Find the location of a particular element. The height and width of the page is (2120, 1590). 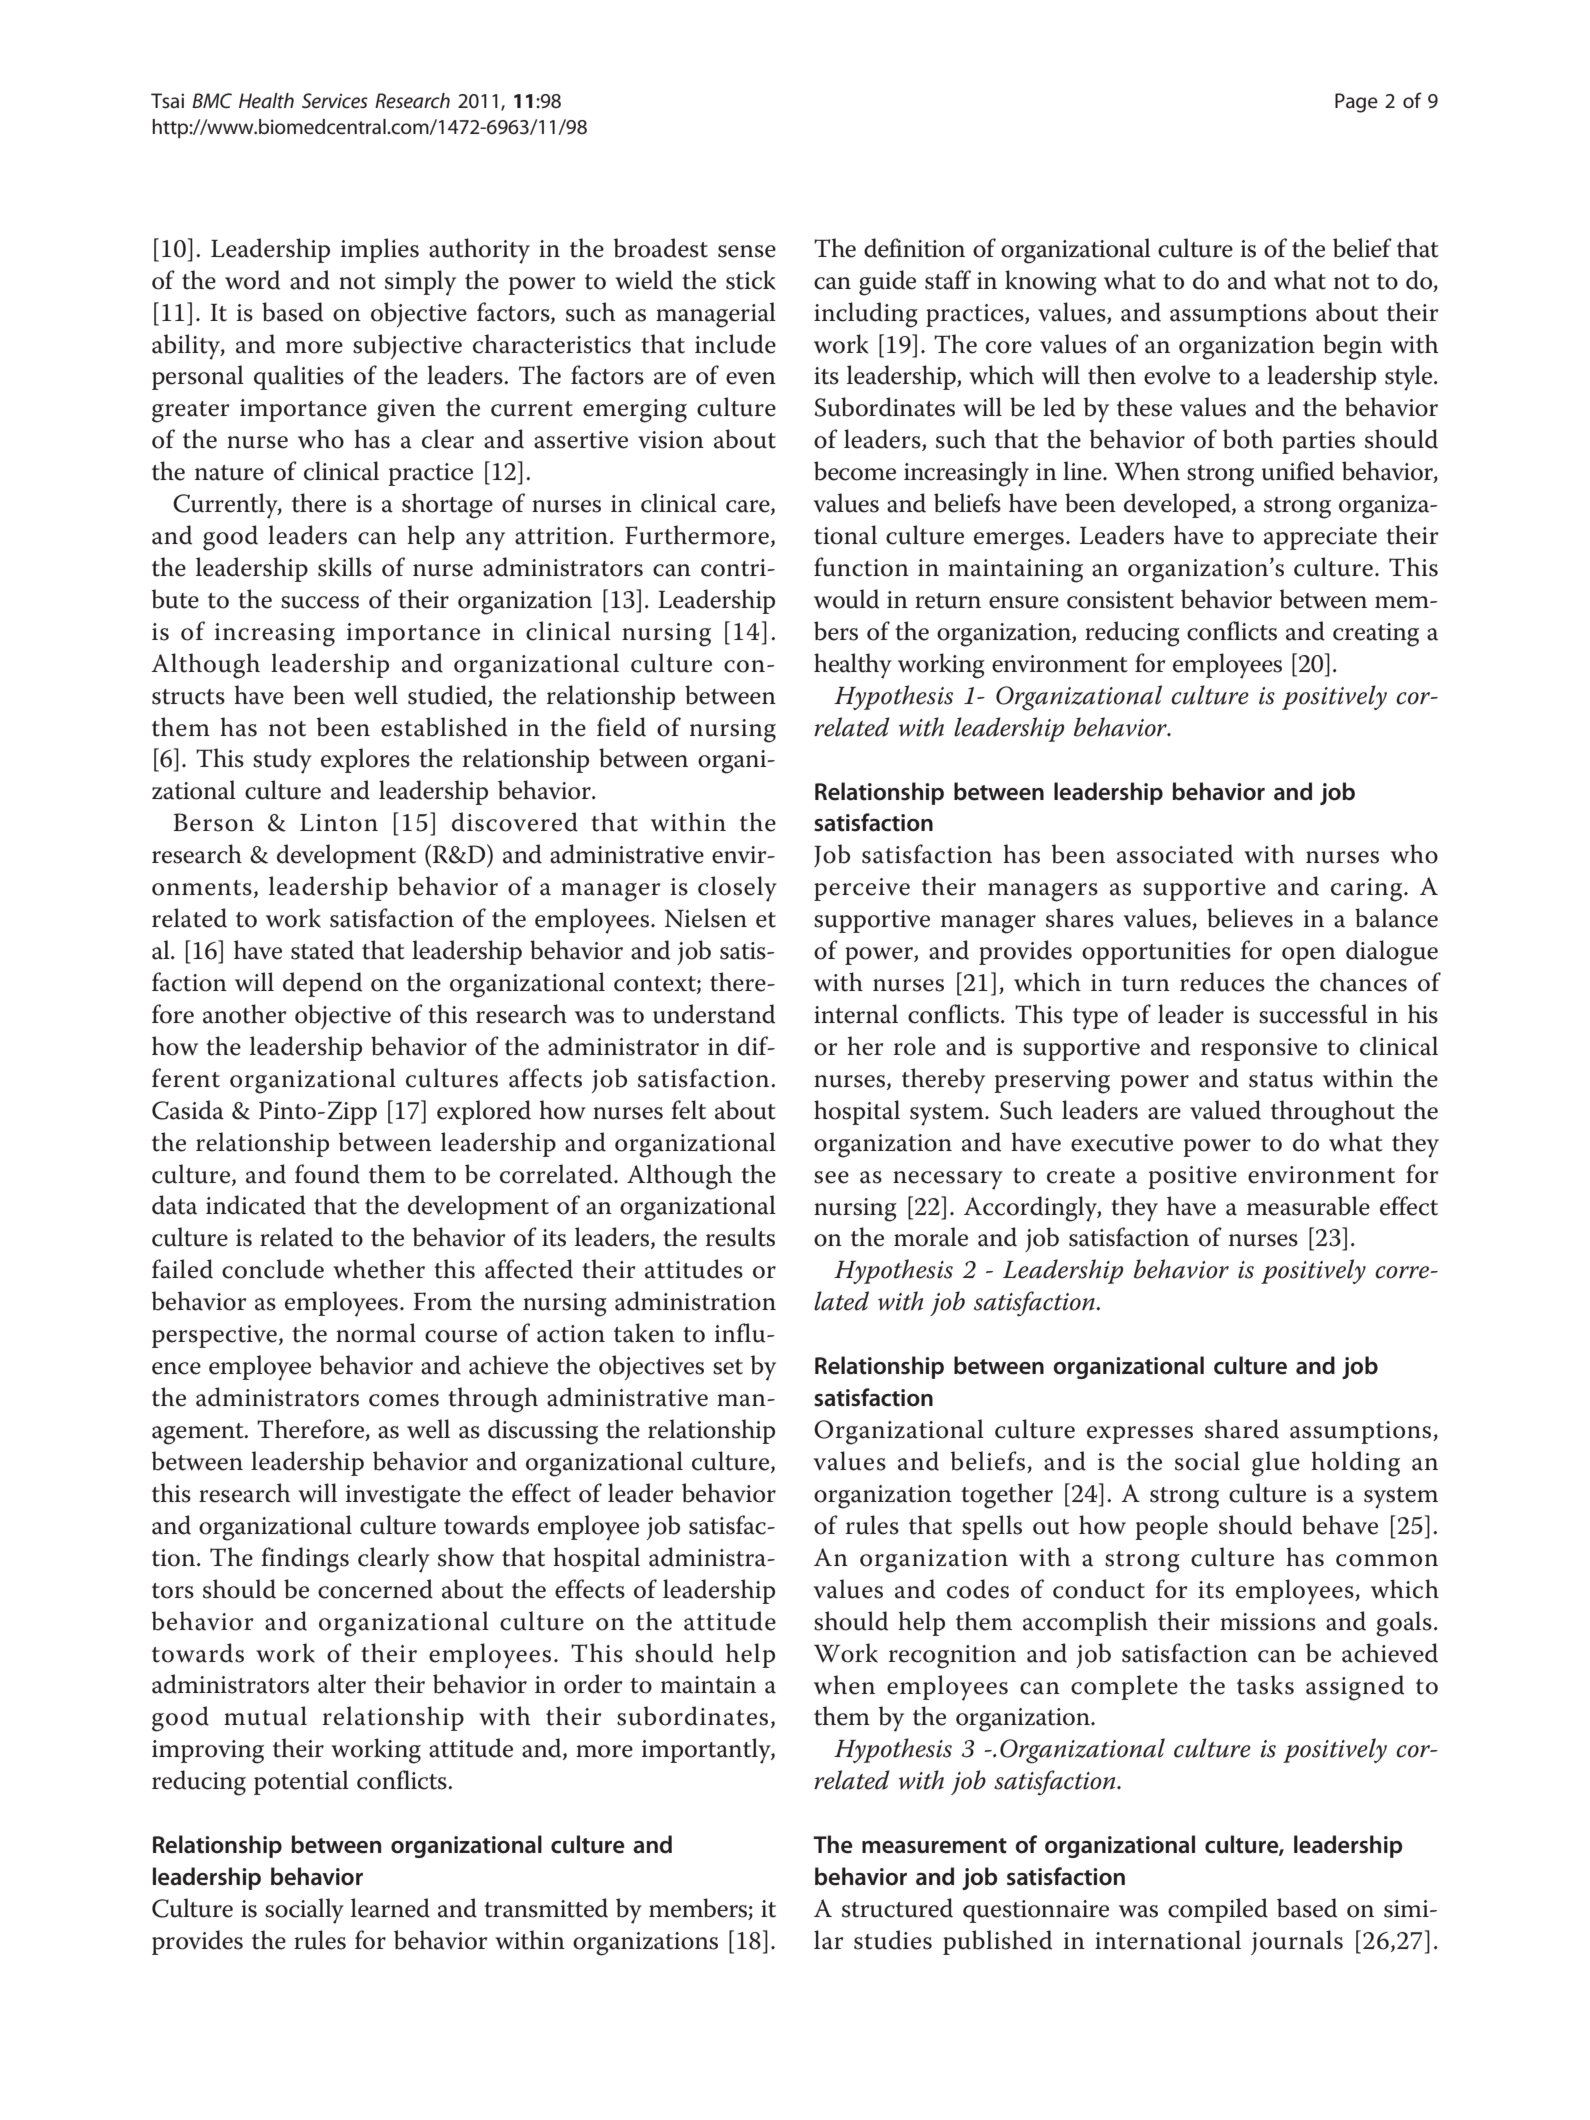

Services is located at coordinates (335, 101).
